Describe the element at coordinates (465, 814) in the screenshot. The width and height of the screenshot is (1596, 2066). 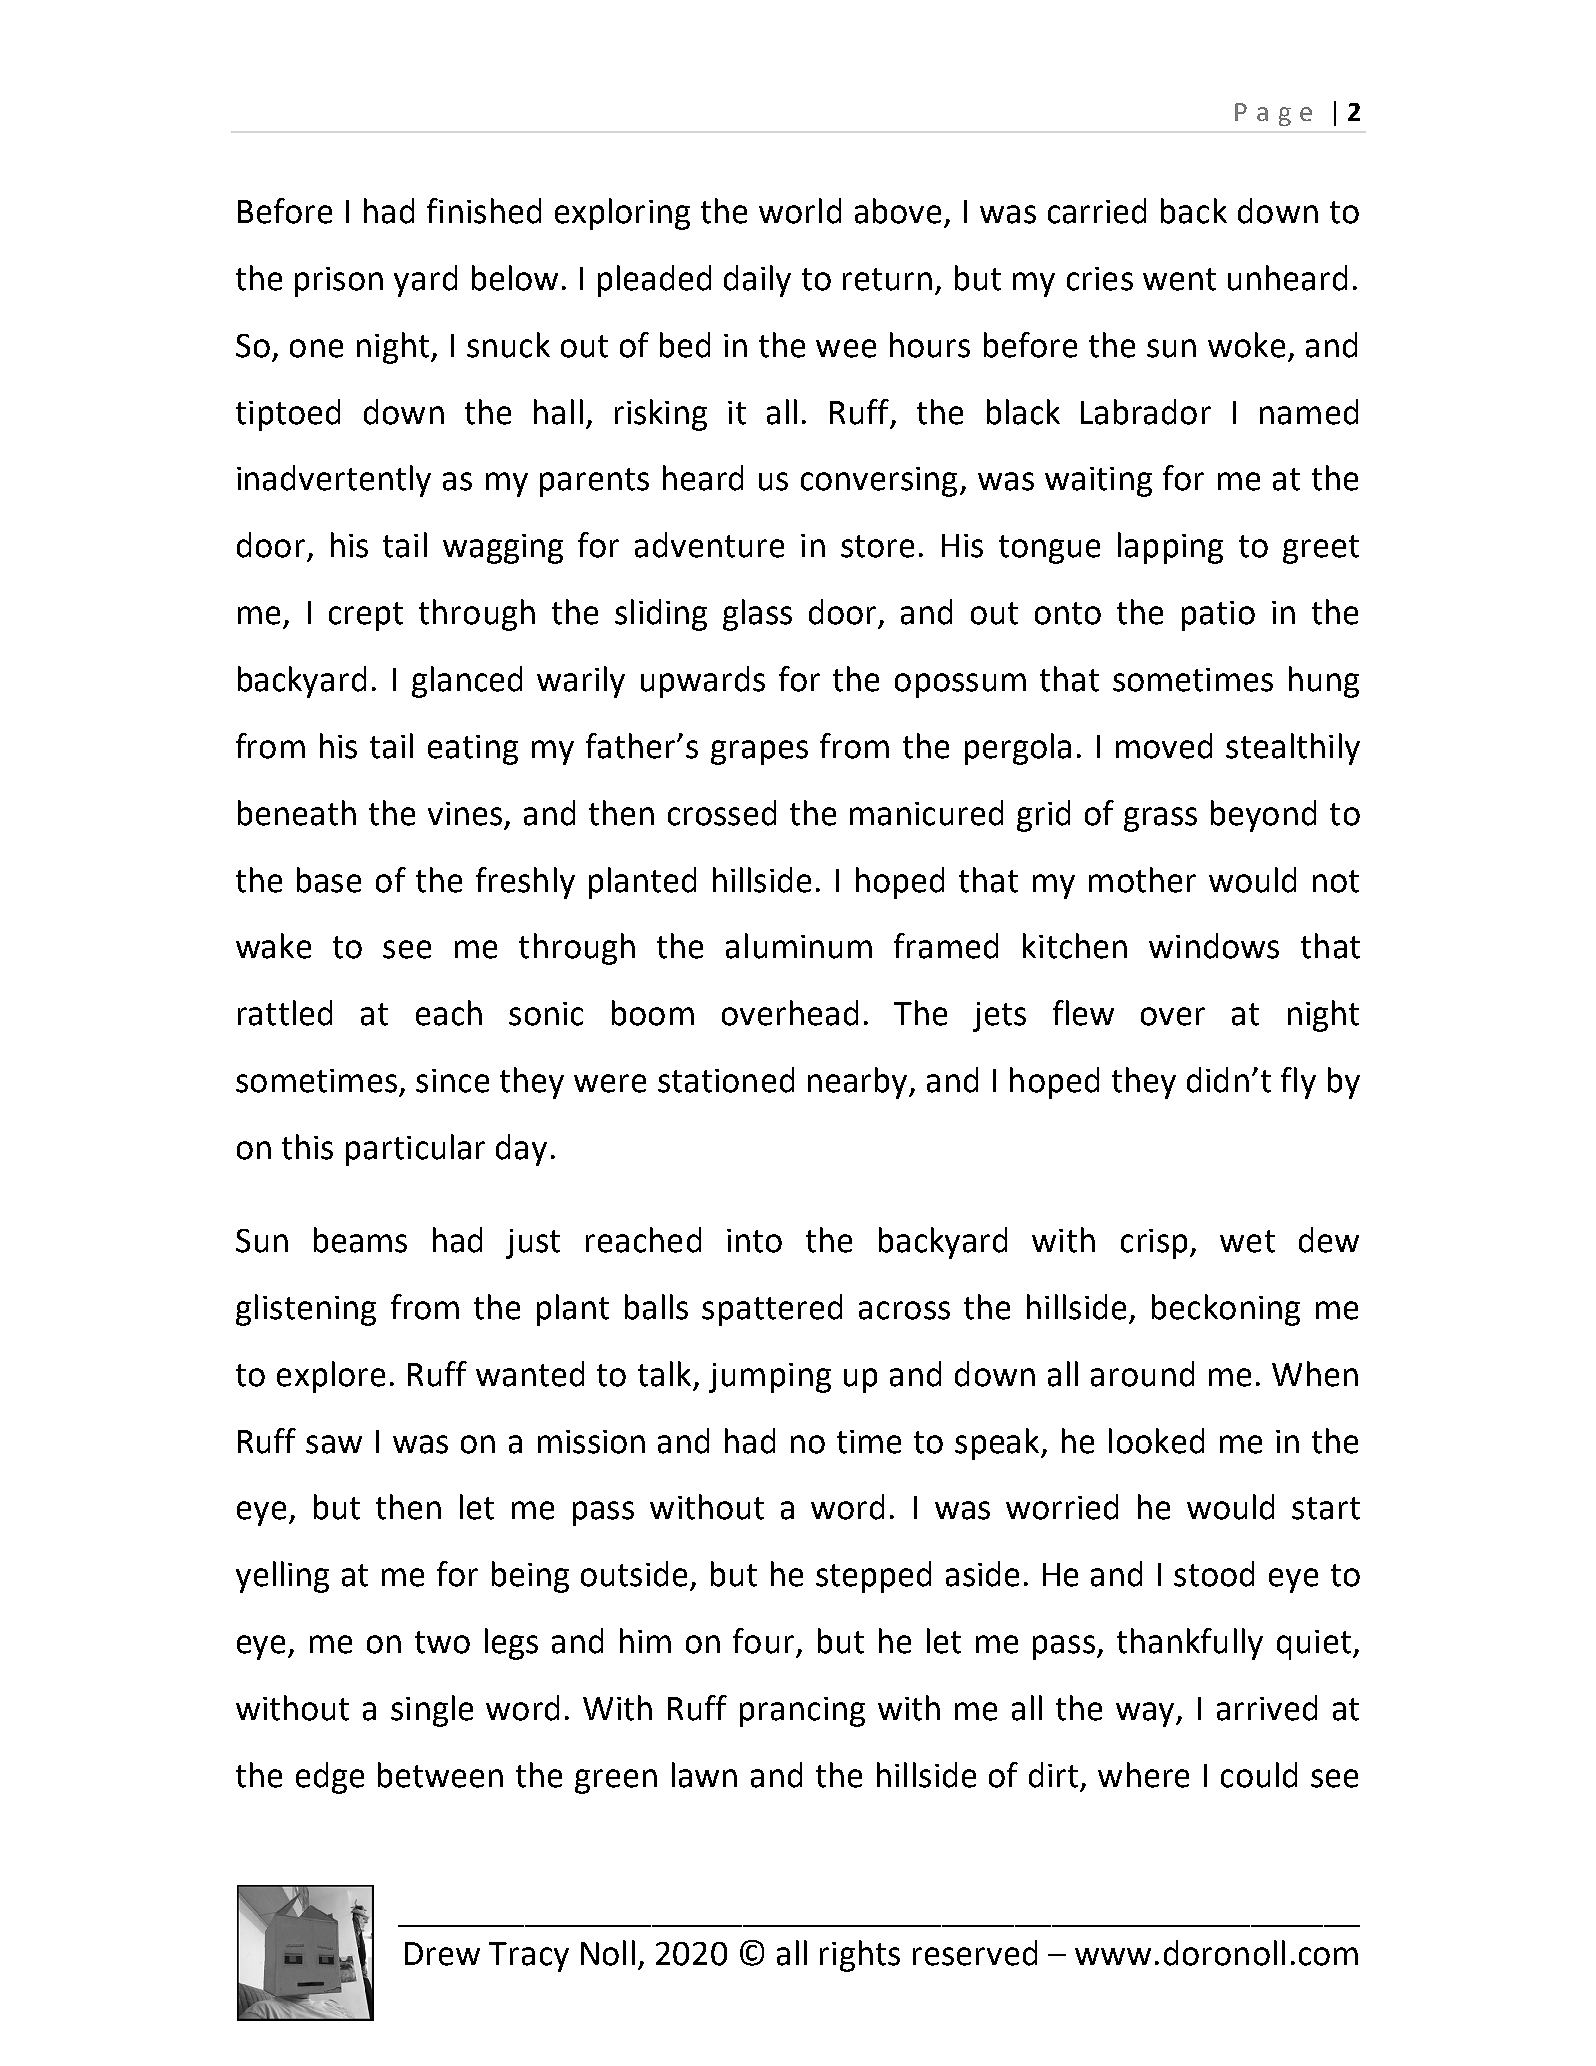
I see `vines` at that location.
